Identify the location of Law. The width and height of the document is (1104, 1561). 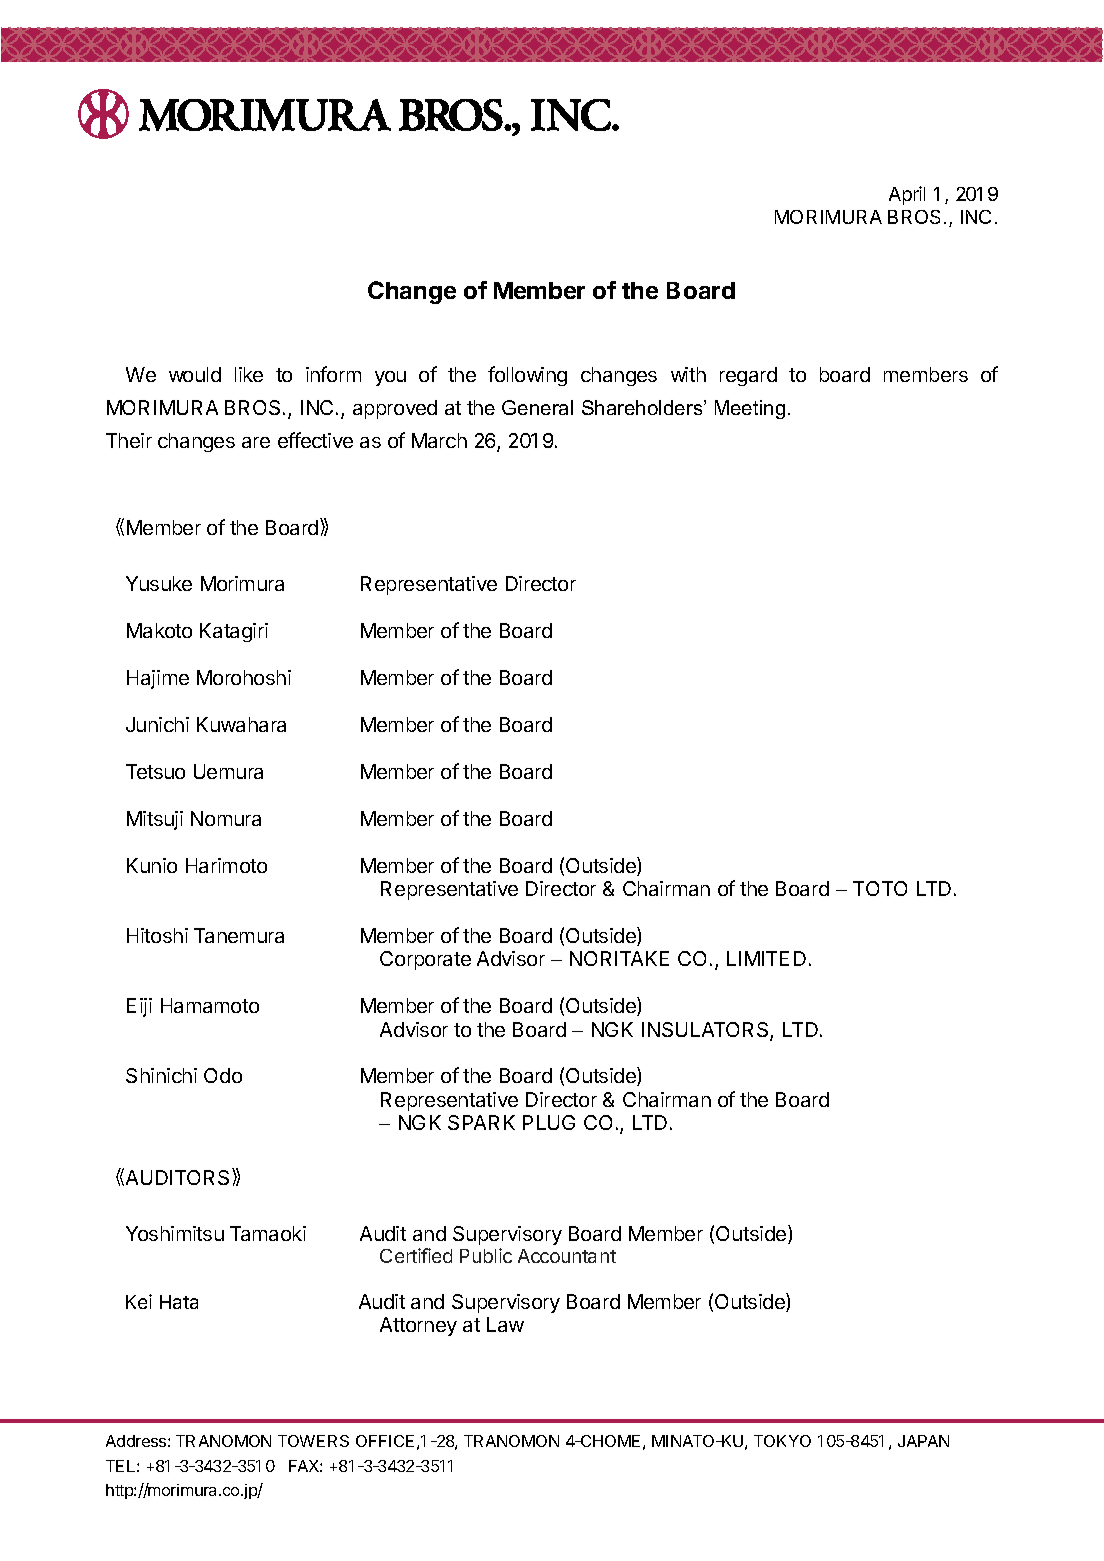
(505, 1324).
